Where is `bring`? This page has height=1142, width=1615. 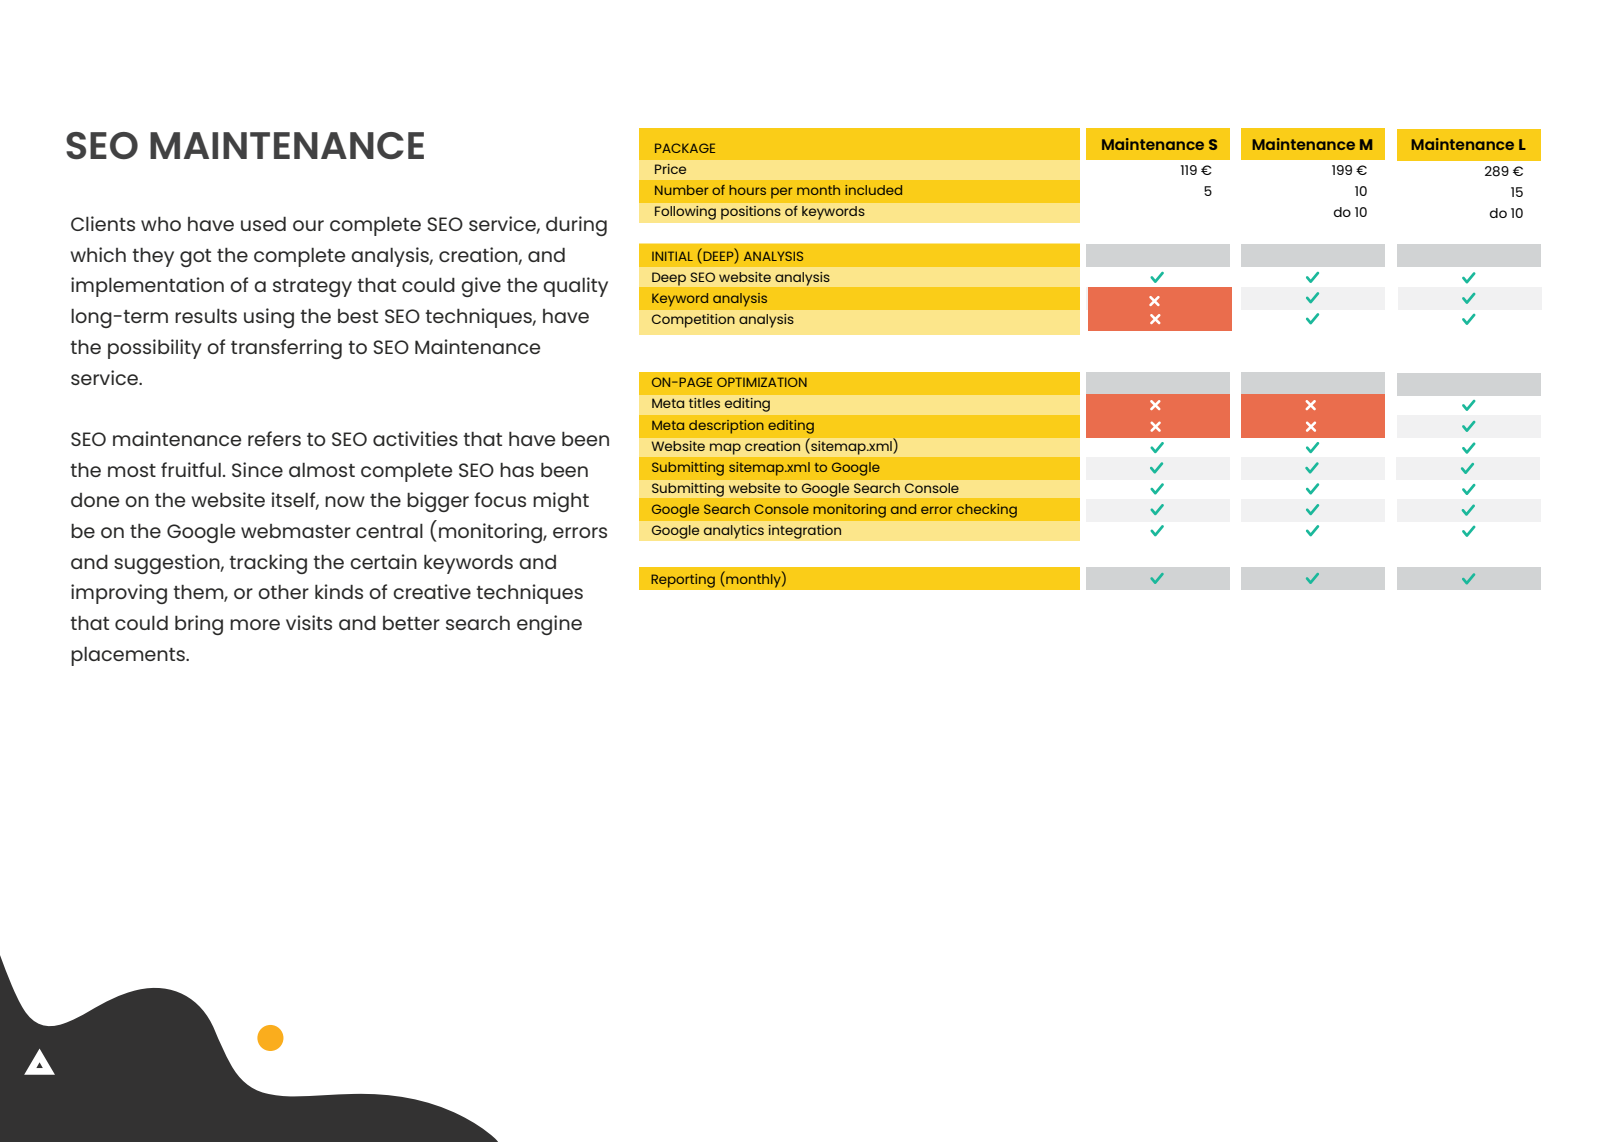
bring is located at coordinates (199, 625).
